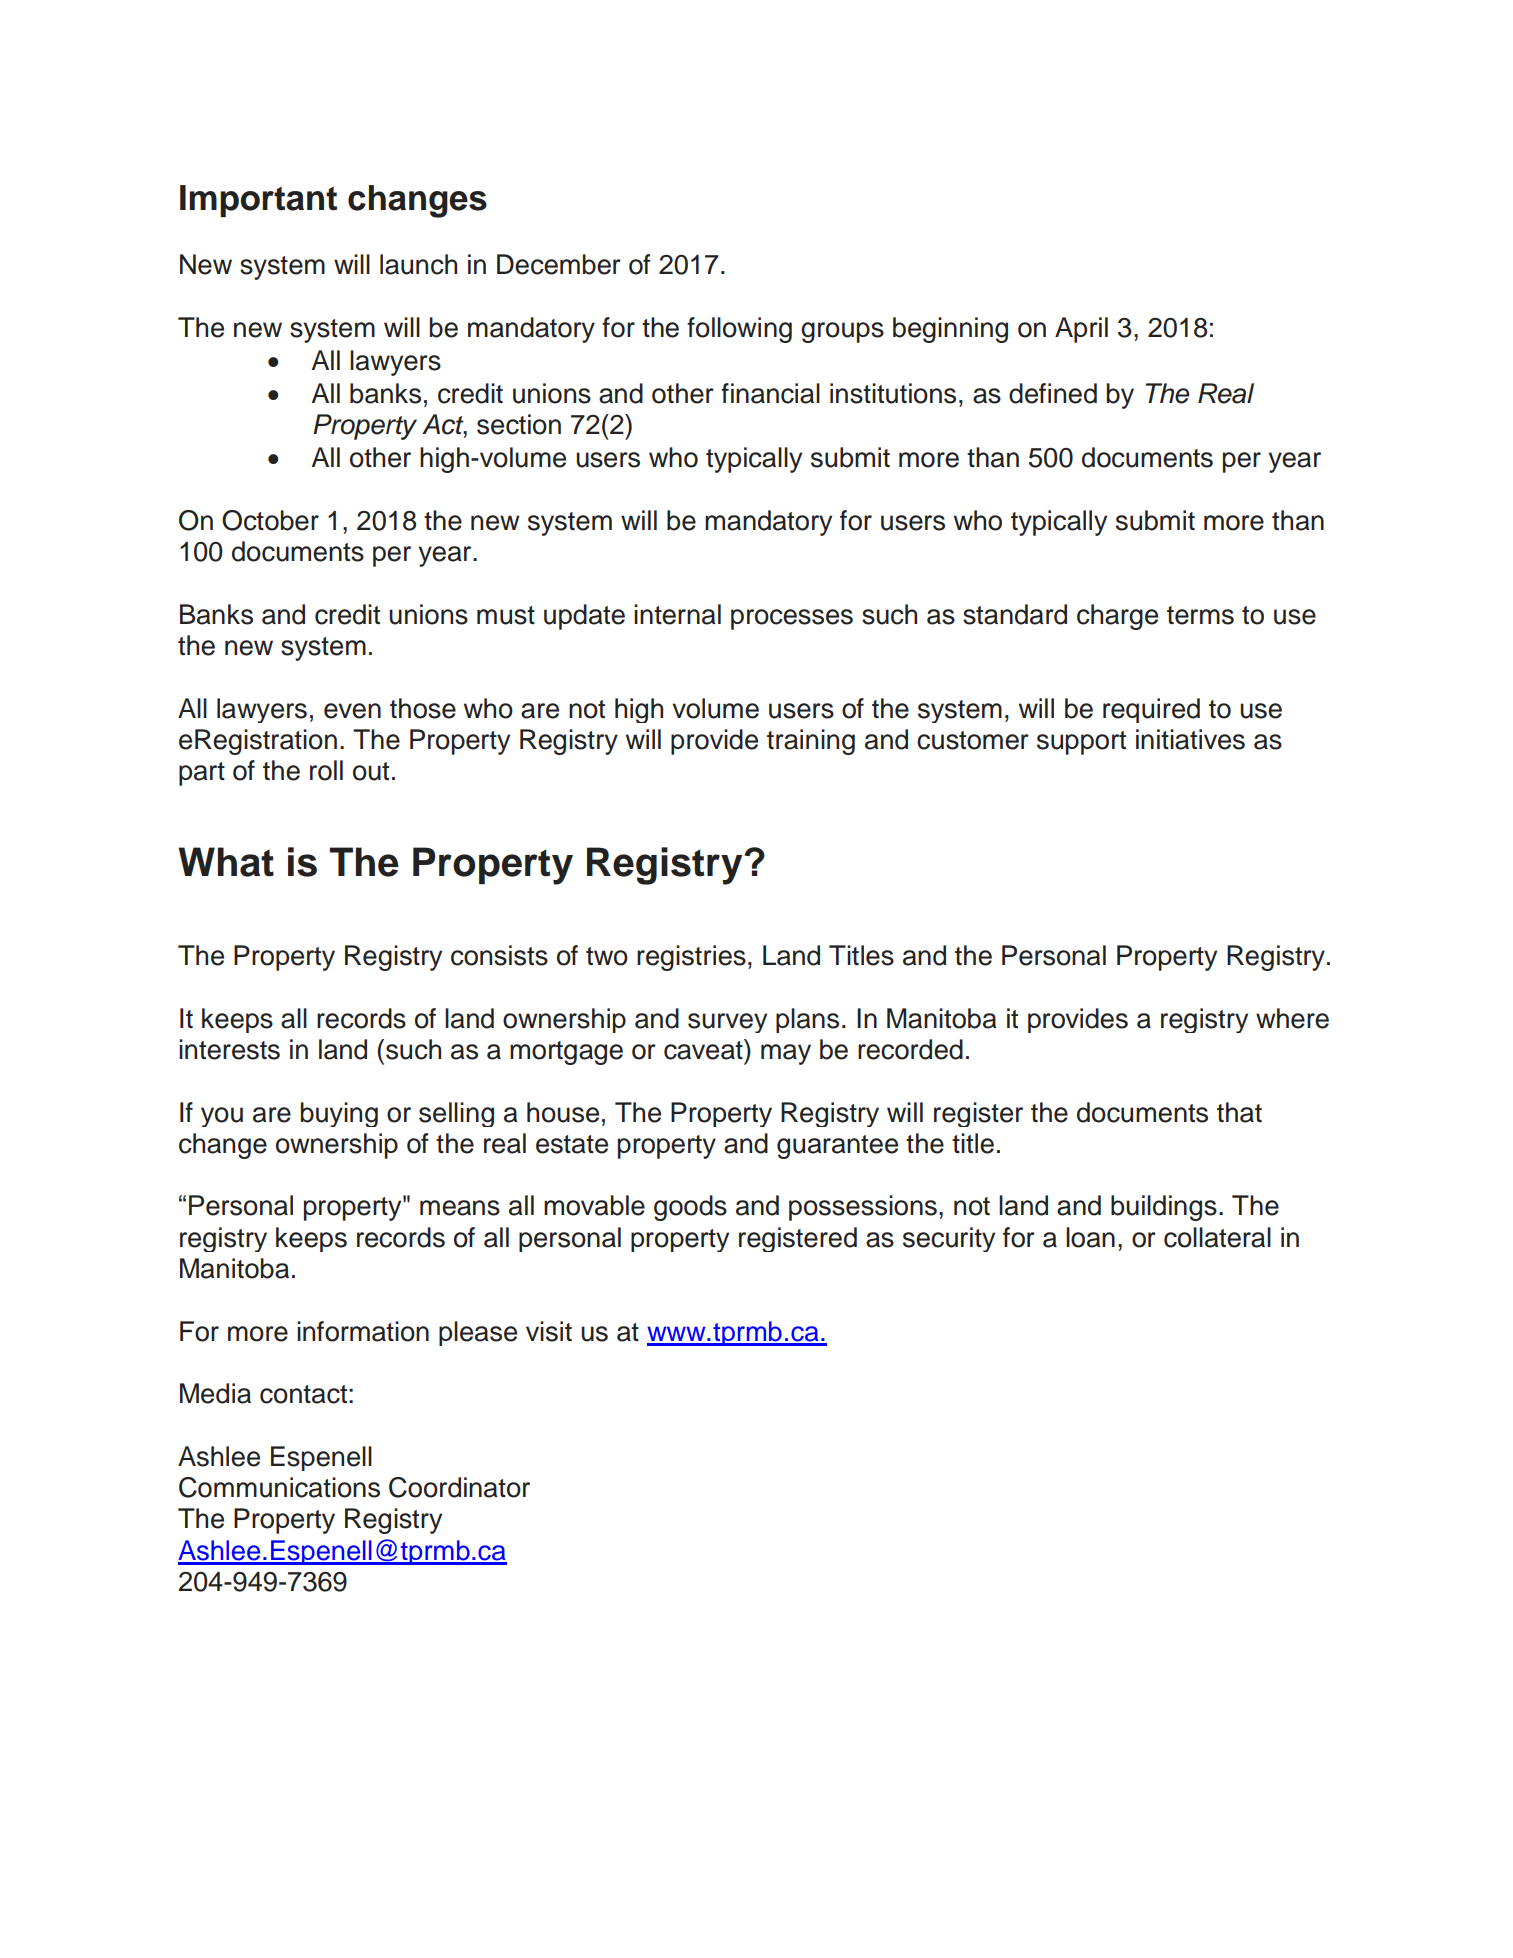 This page has width=1513, height=1958. What do you see at coordinates (279, 1487) in the page?
I see `Communications` at bounding box center [279, 1487].
